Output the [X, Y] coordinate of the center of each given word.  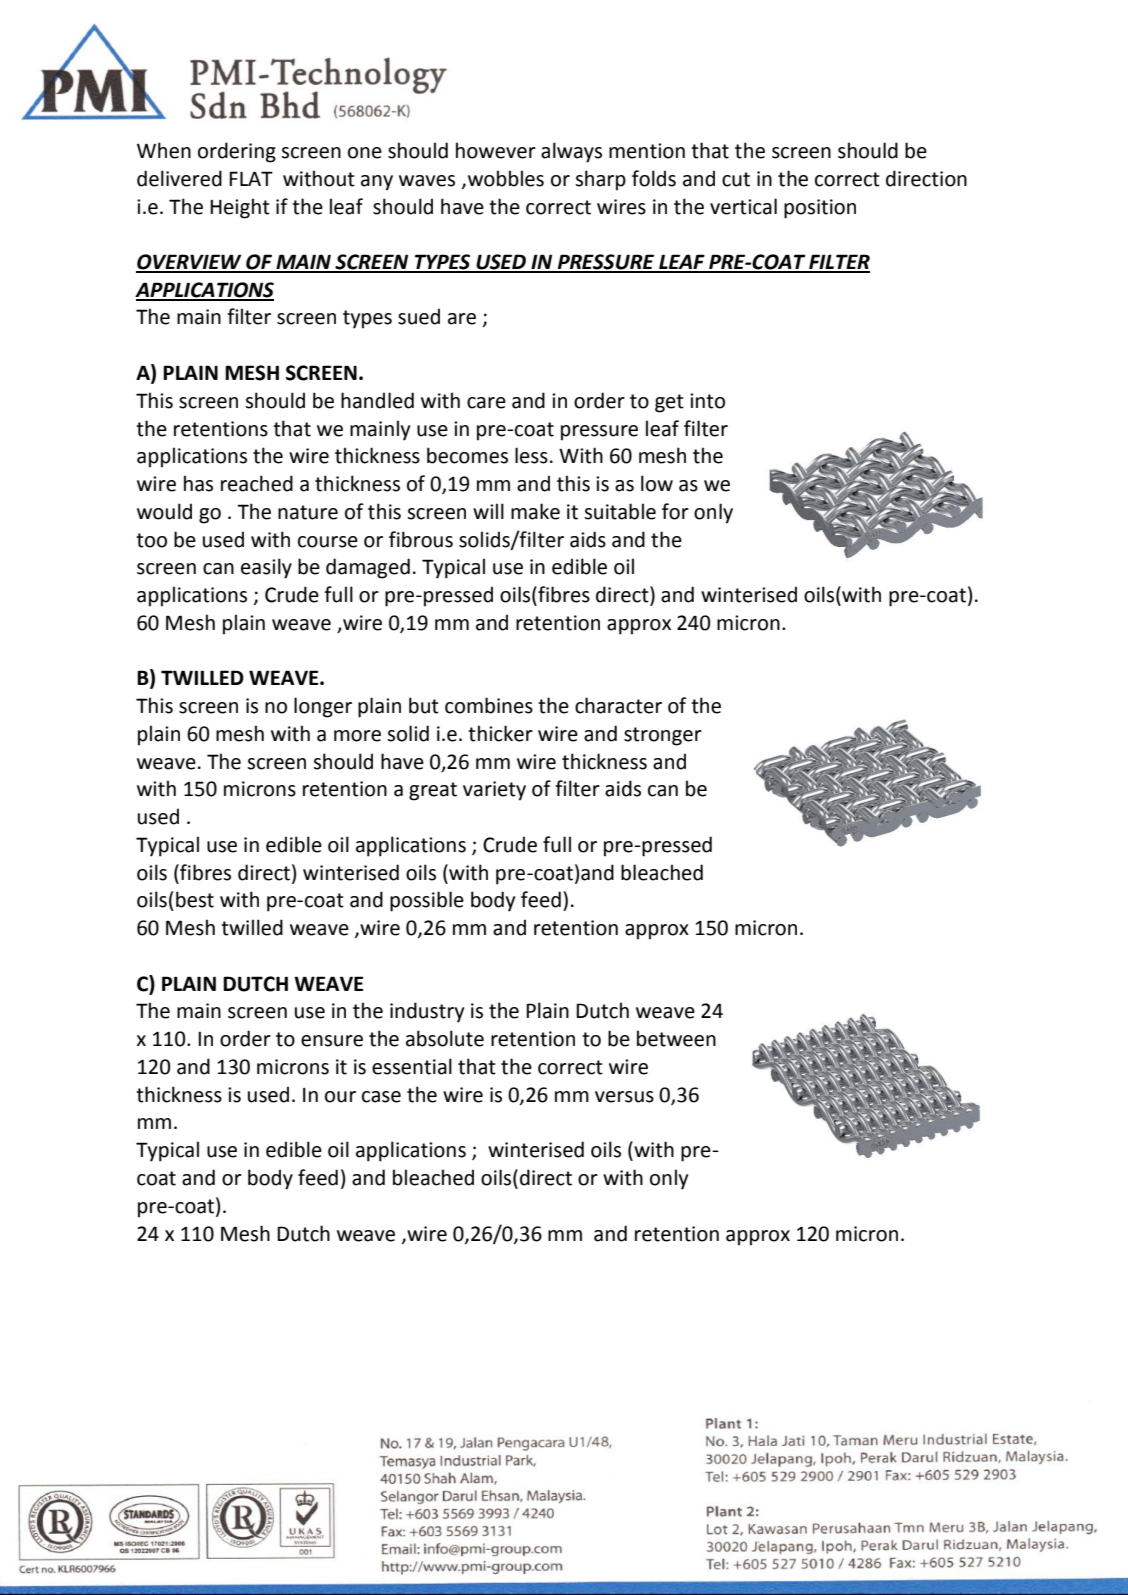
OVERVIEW [190, 263]
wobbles [504, 178]
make [535, 511]
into [707, 401]
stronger [663, 736]
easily [266, 568]
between [676, 1038]
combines [489, 705]
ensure [332, 1041]
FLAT [251, 178]
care [486, 403]
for [675, 511]
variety [494, 791]
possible [427, 901]
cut [736, 179]
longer [323, 707]
